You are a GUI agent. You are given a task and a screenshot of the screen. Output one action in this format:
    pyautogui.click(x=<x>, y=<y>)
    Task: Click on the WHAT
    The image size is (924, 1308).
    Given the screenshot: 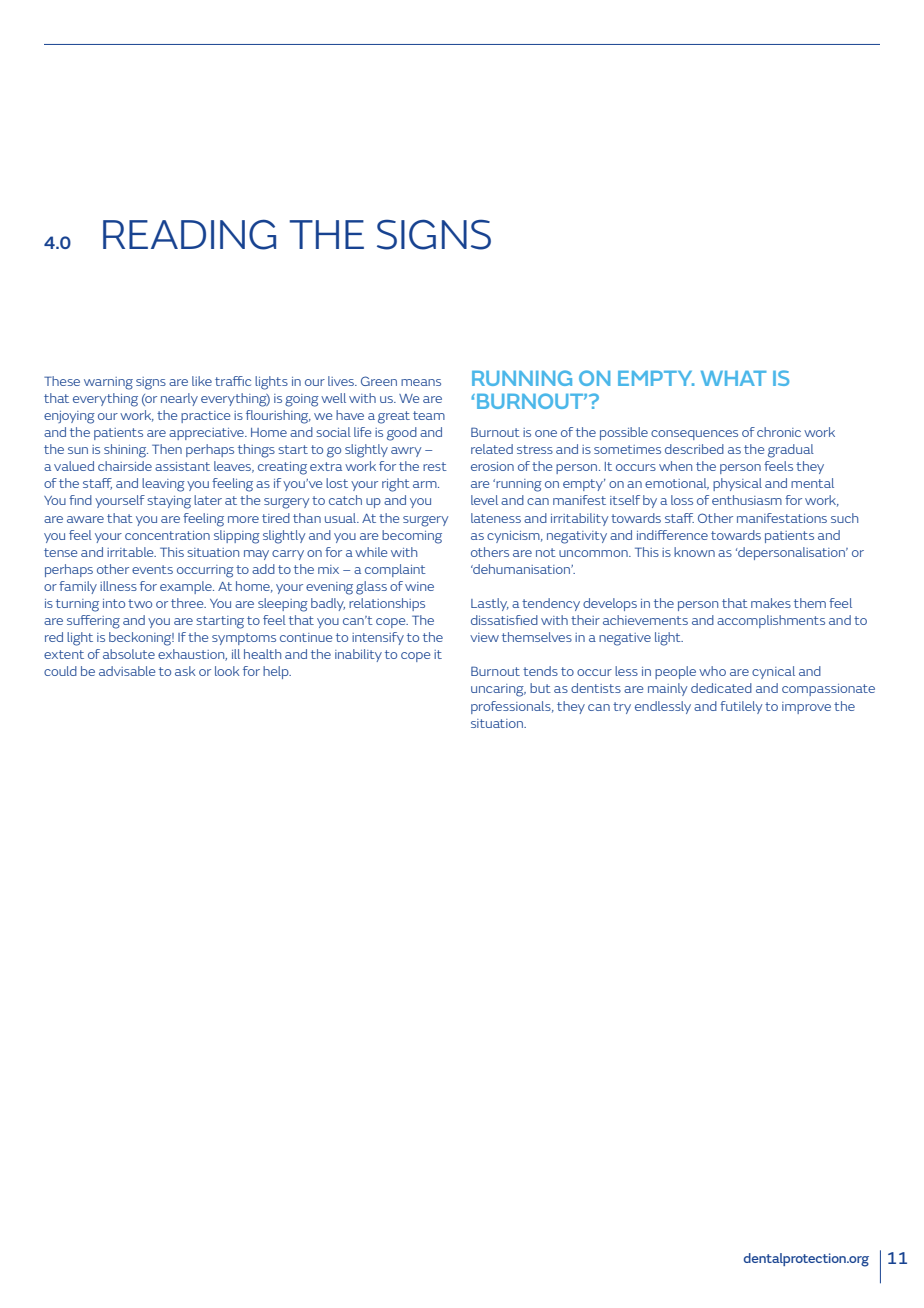 What is the action you would take?
    pyautogui.click(x=734, y=378)
